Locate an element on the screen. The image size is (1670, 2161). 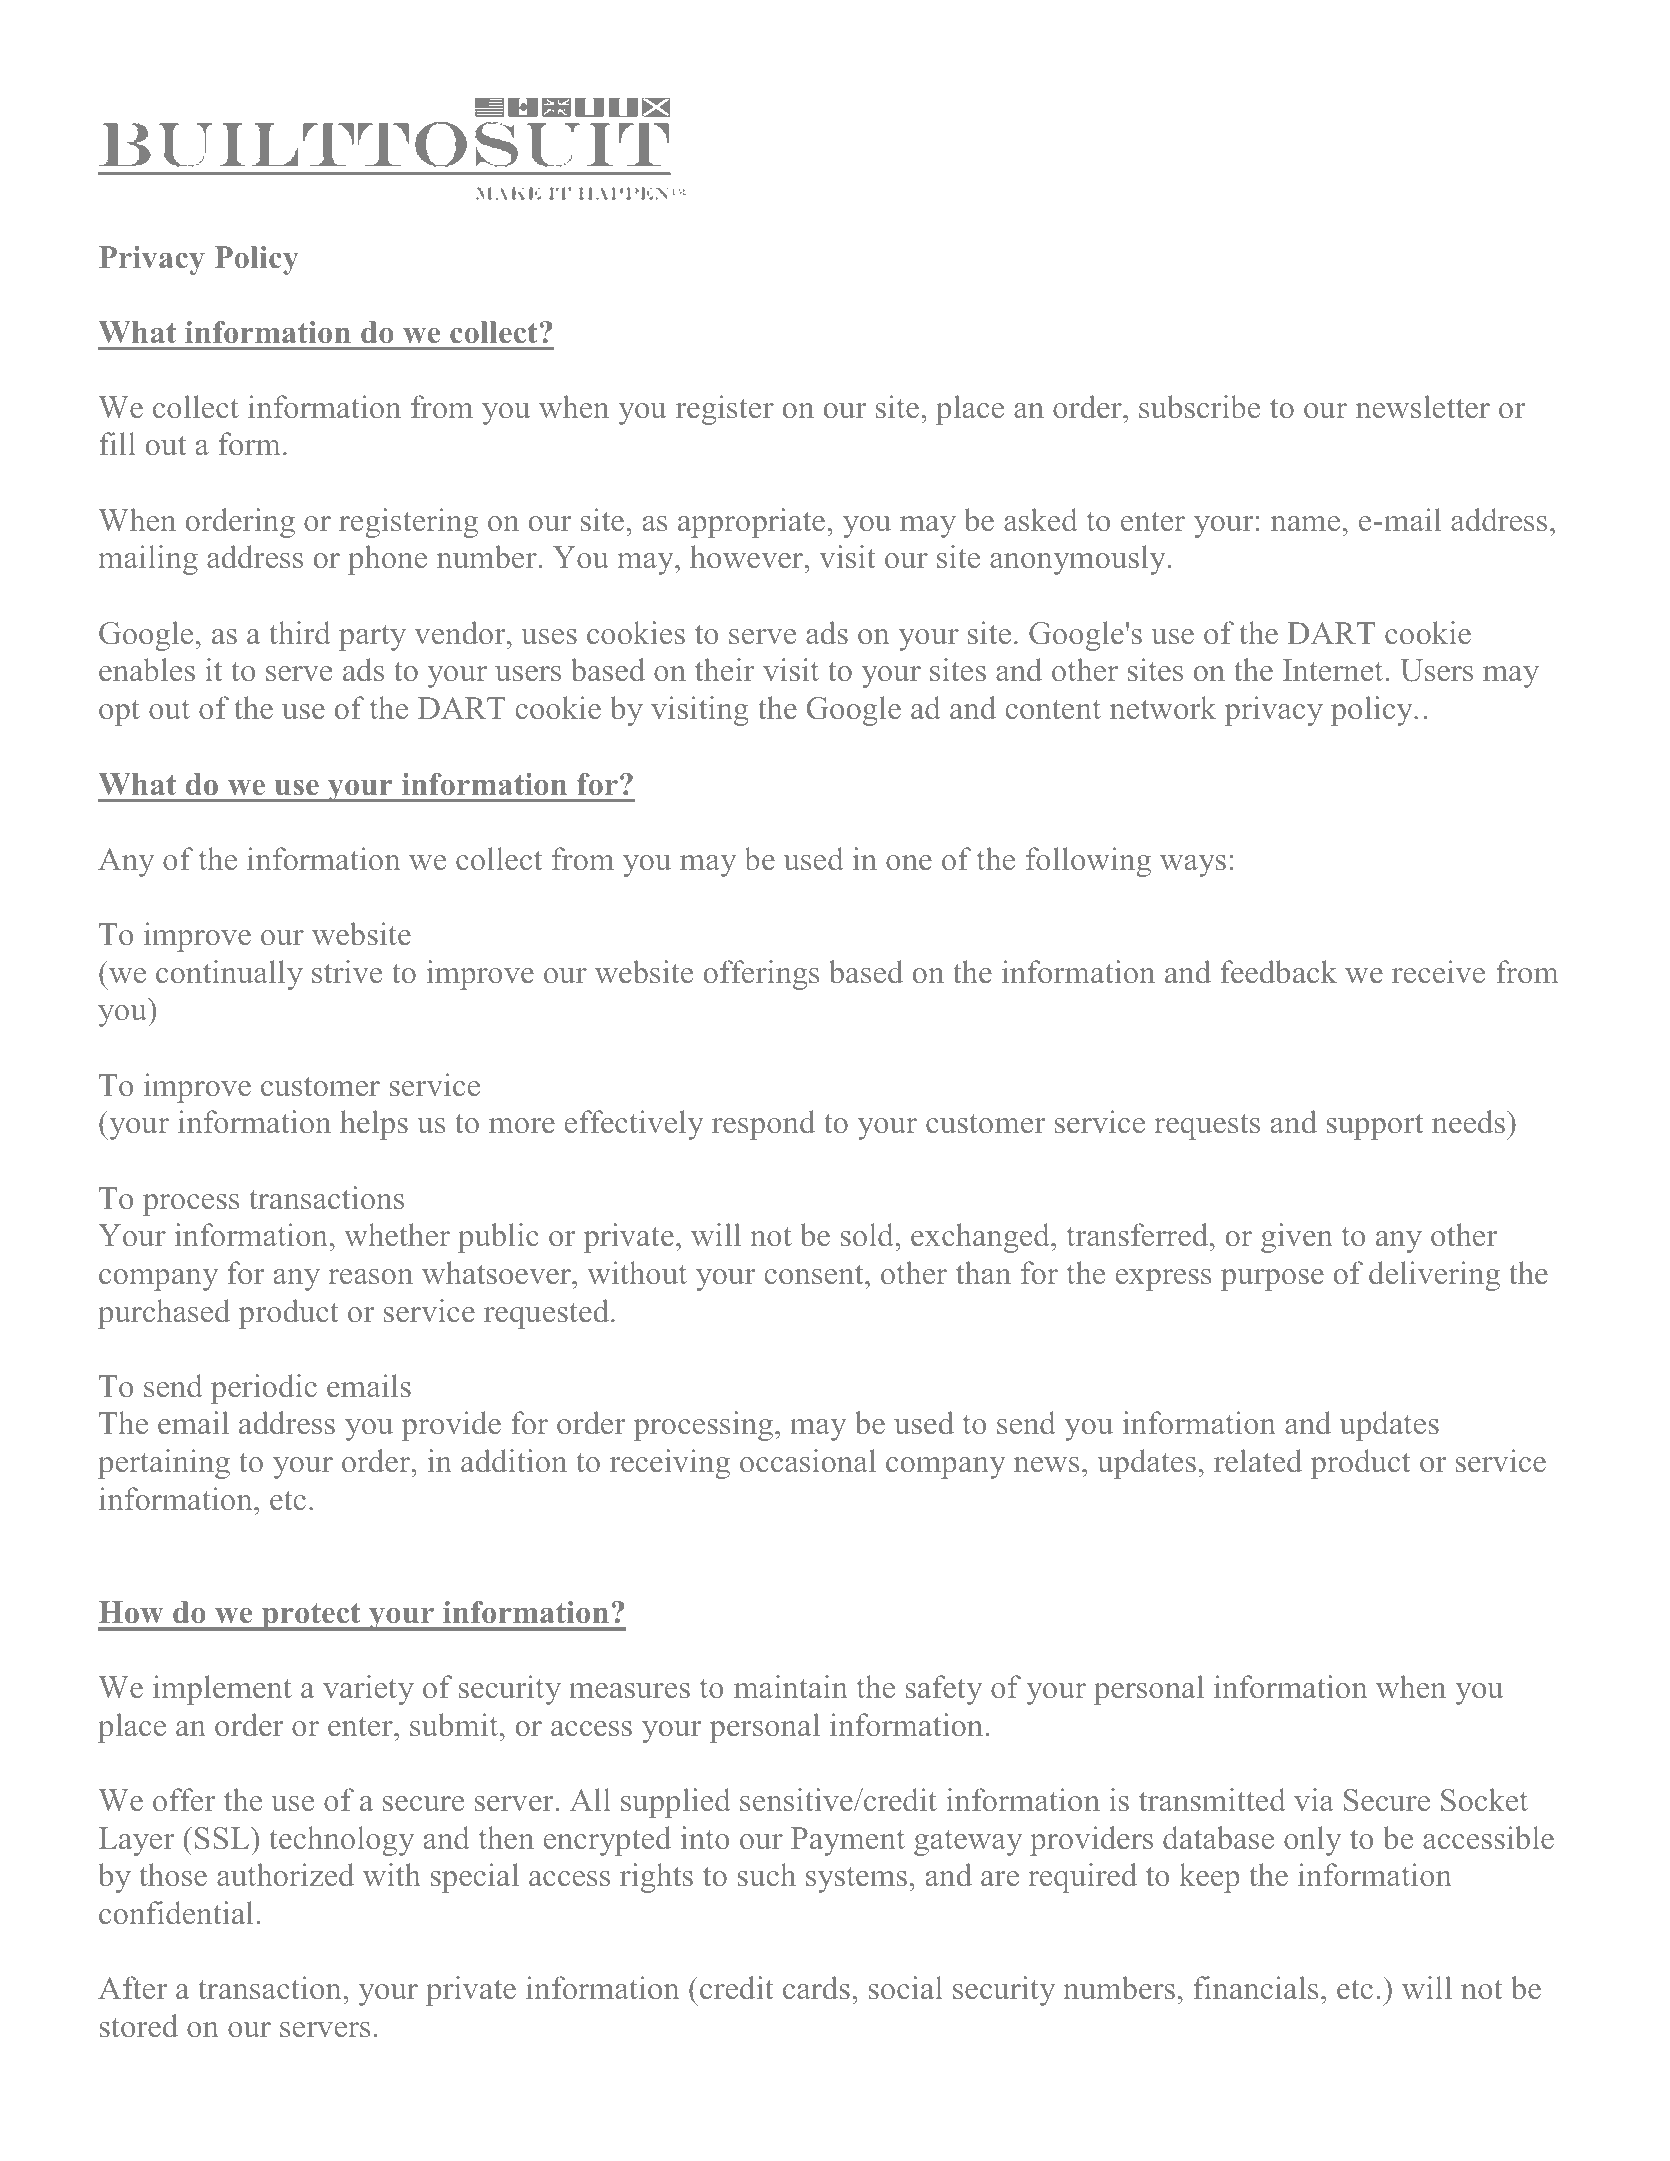
given is located at coordinates (1297, 1238).
